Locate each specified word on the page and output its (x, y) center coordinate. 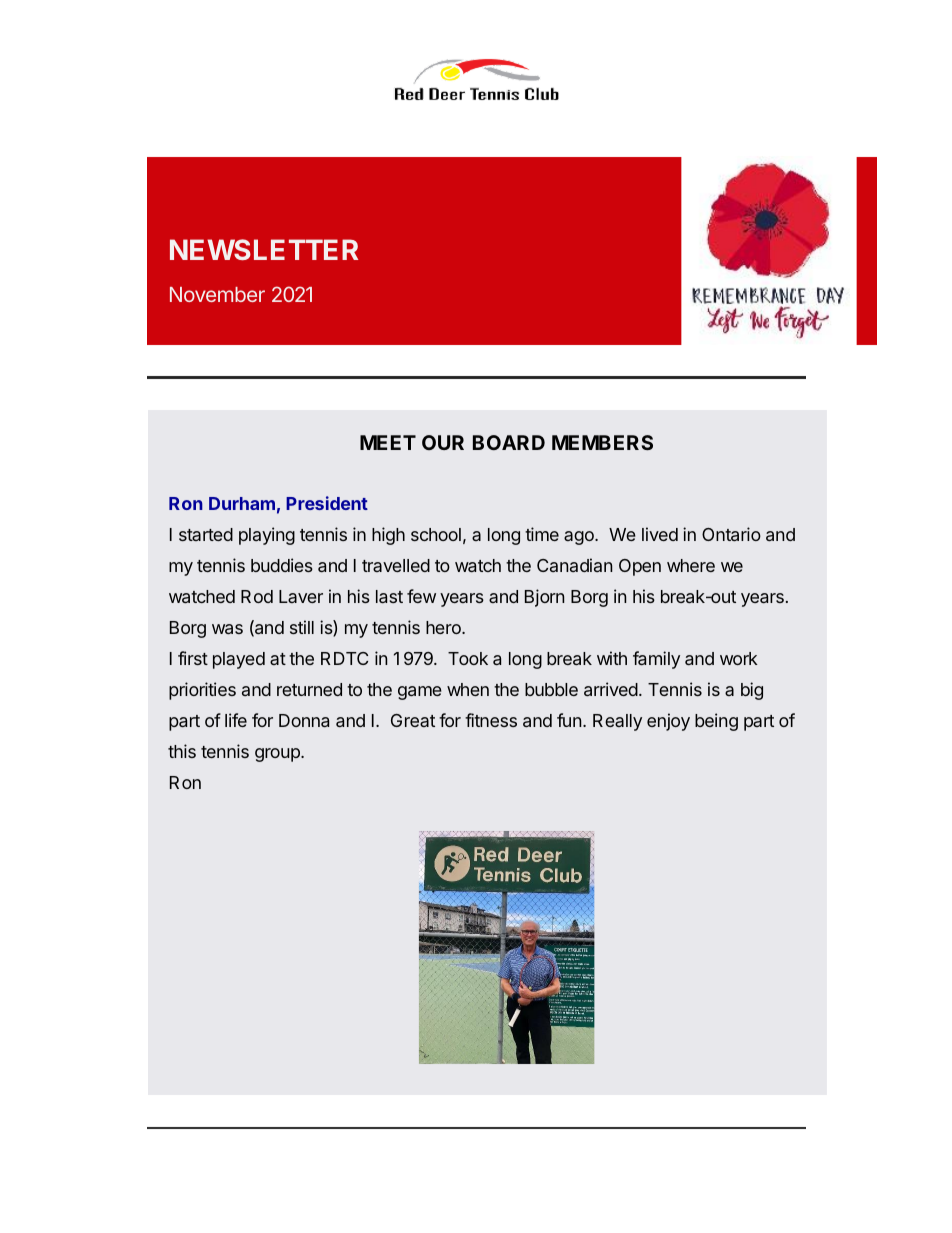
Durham (242, 503)
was (227, 629)
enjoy (668, 722)
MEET (388, 442)
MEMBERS (602, 442)
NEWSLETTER (264, 249)
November (217, 294)
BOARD (509, 442)
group (278, 755)
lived (660, 534)
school (436, 534)
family (656, 660)
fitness (491, 720)
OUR (443, 442)
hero (444, 627)
